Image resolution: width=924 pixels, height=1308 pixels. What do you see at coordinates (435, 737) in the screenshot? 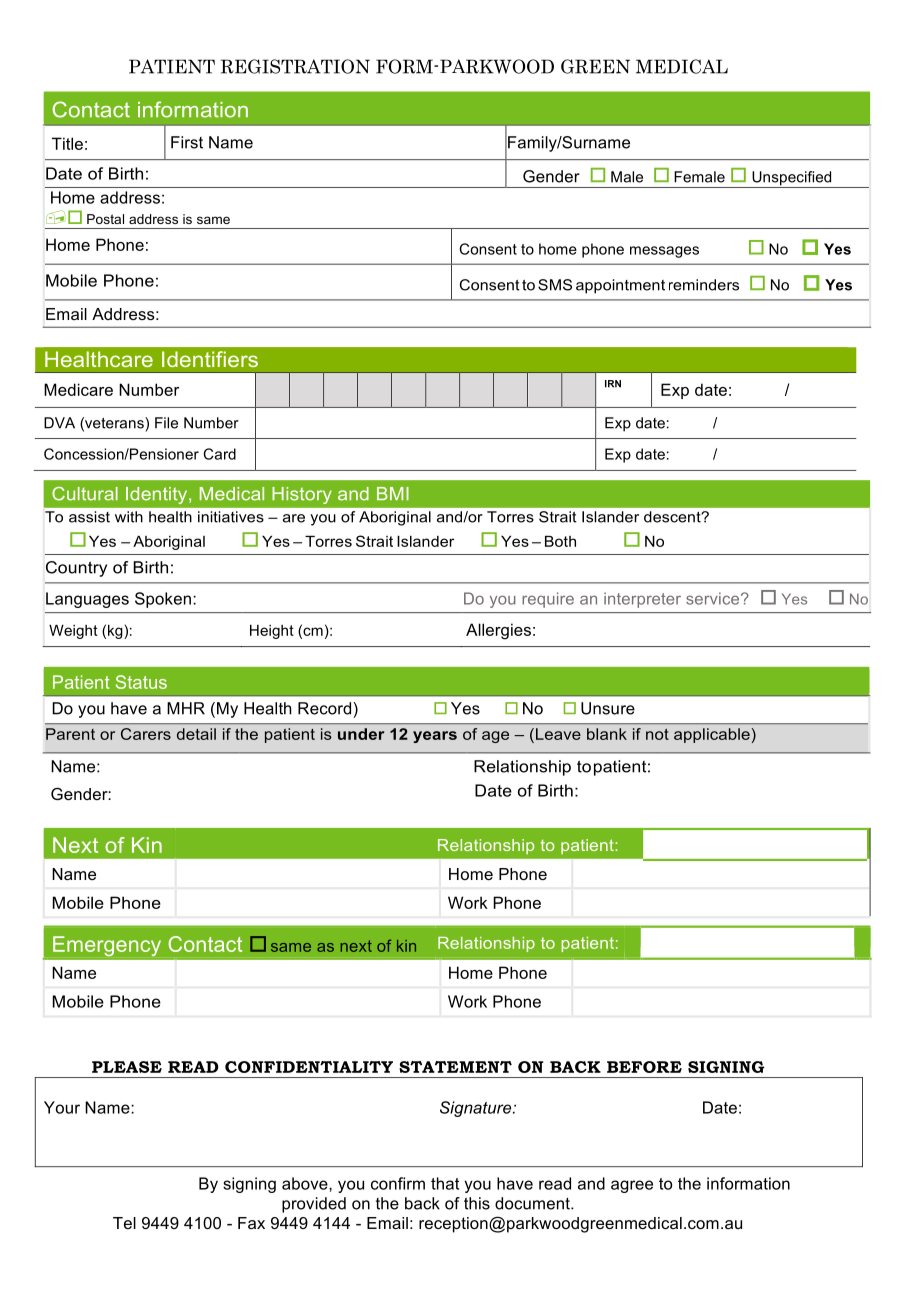
I see `years` at bounding box center [435, 737].
